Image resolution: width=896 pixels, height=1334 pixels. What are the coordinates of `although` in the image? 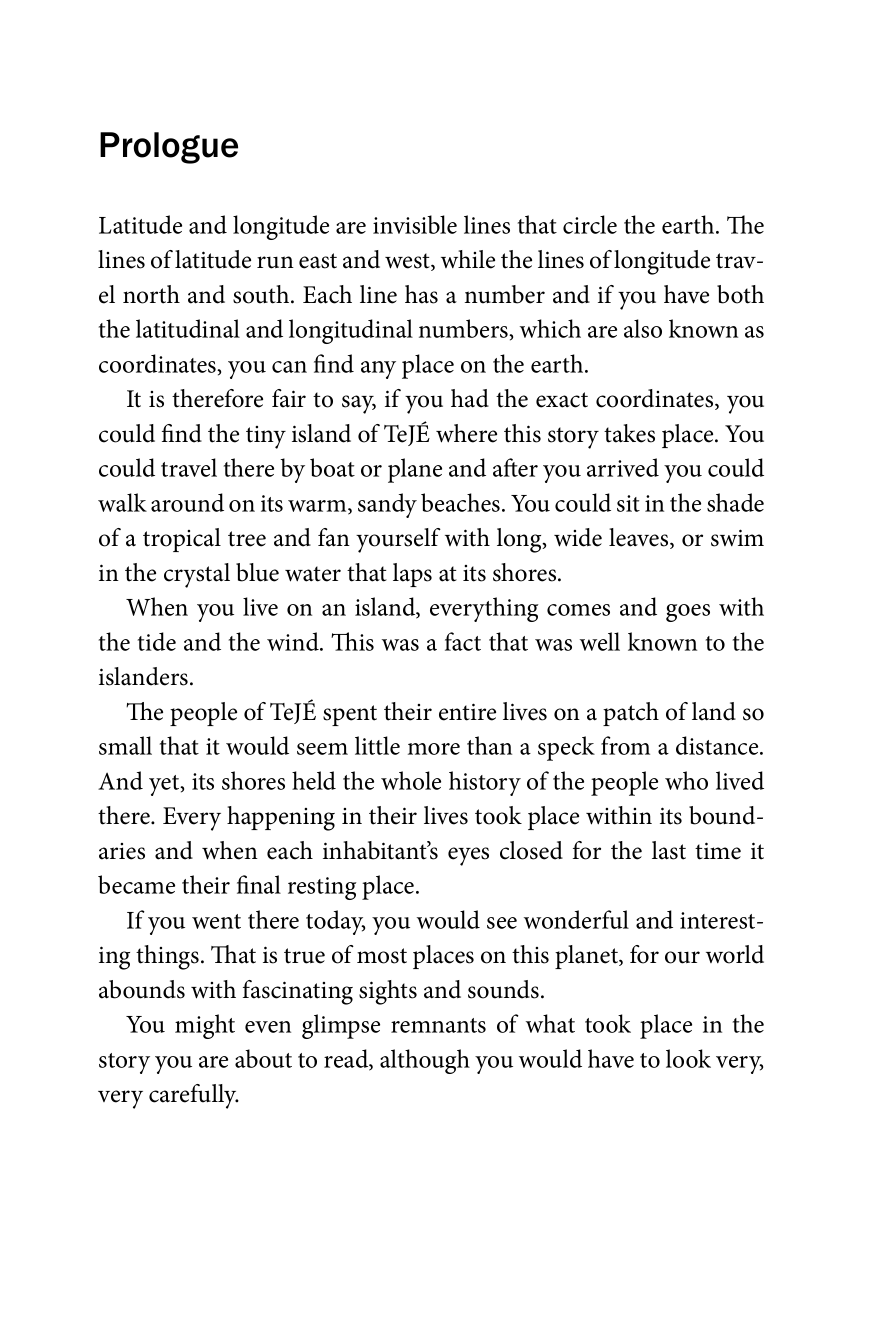 It's located at (425, 1061).
